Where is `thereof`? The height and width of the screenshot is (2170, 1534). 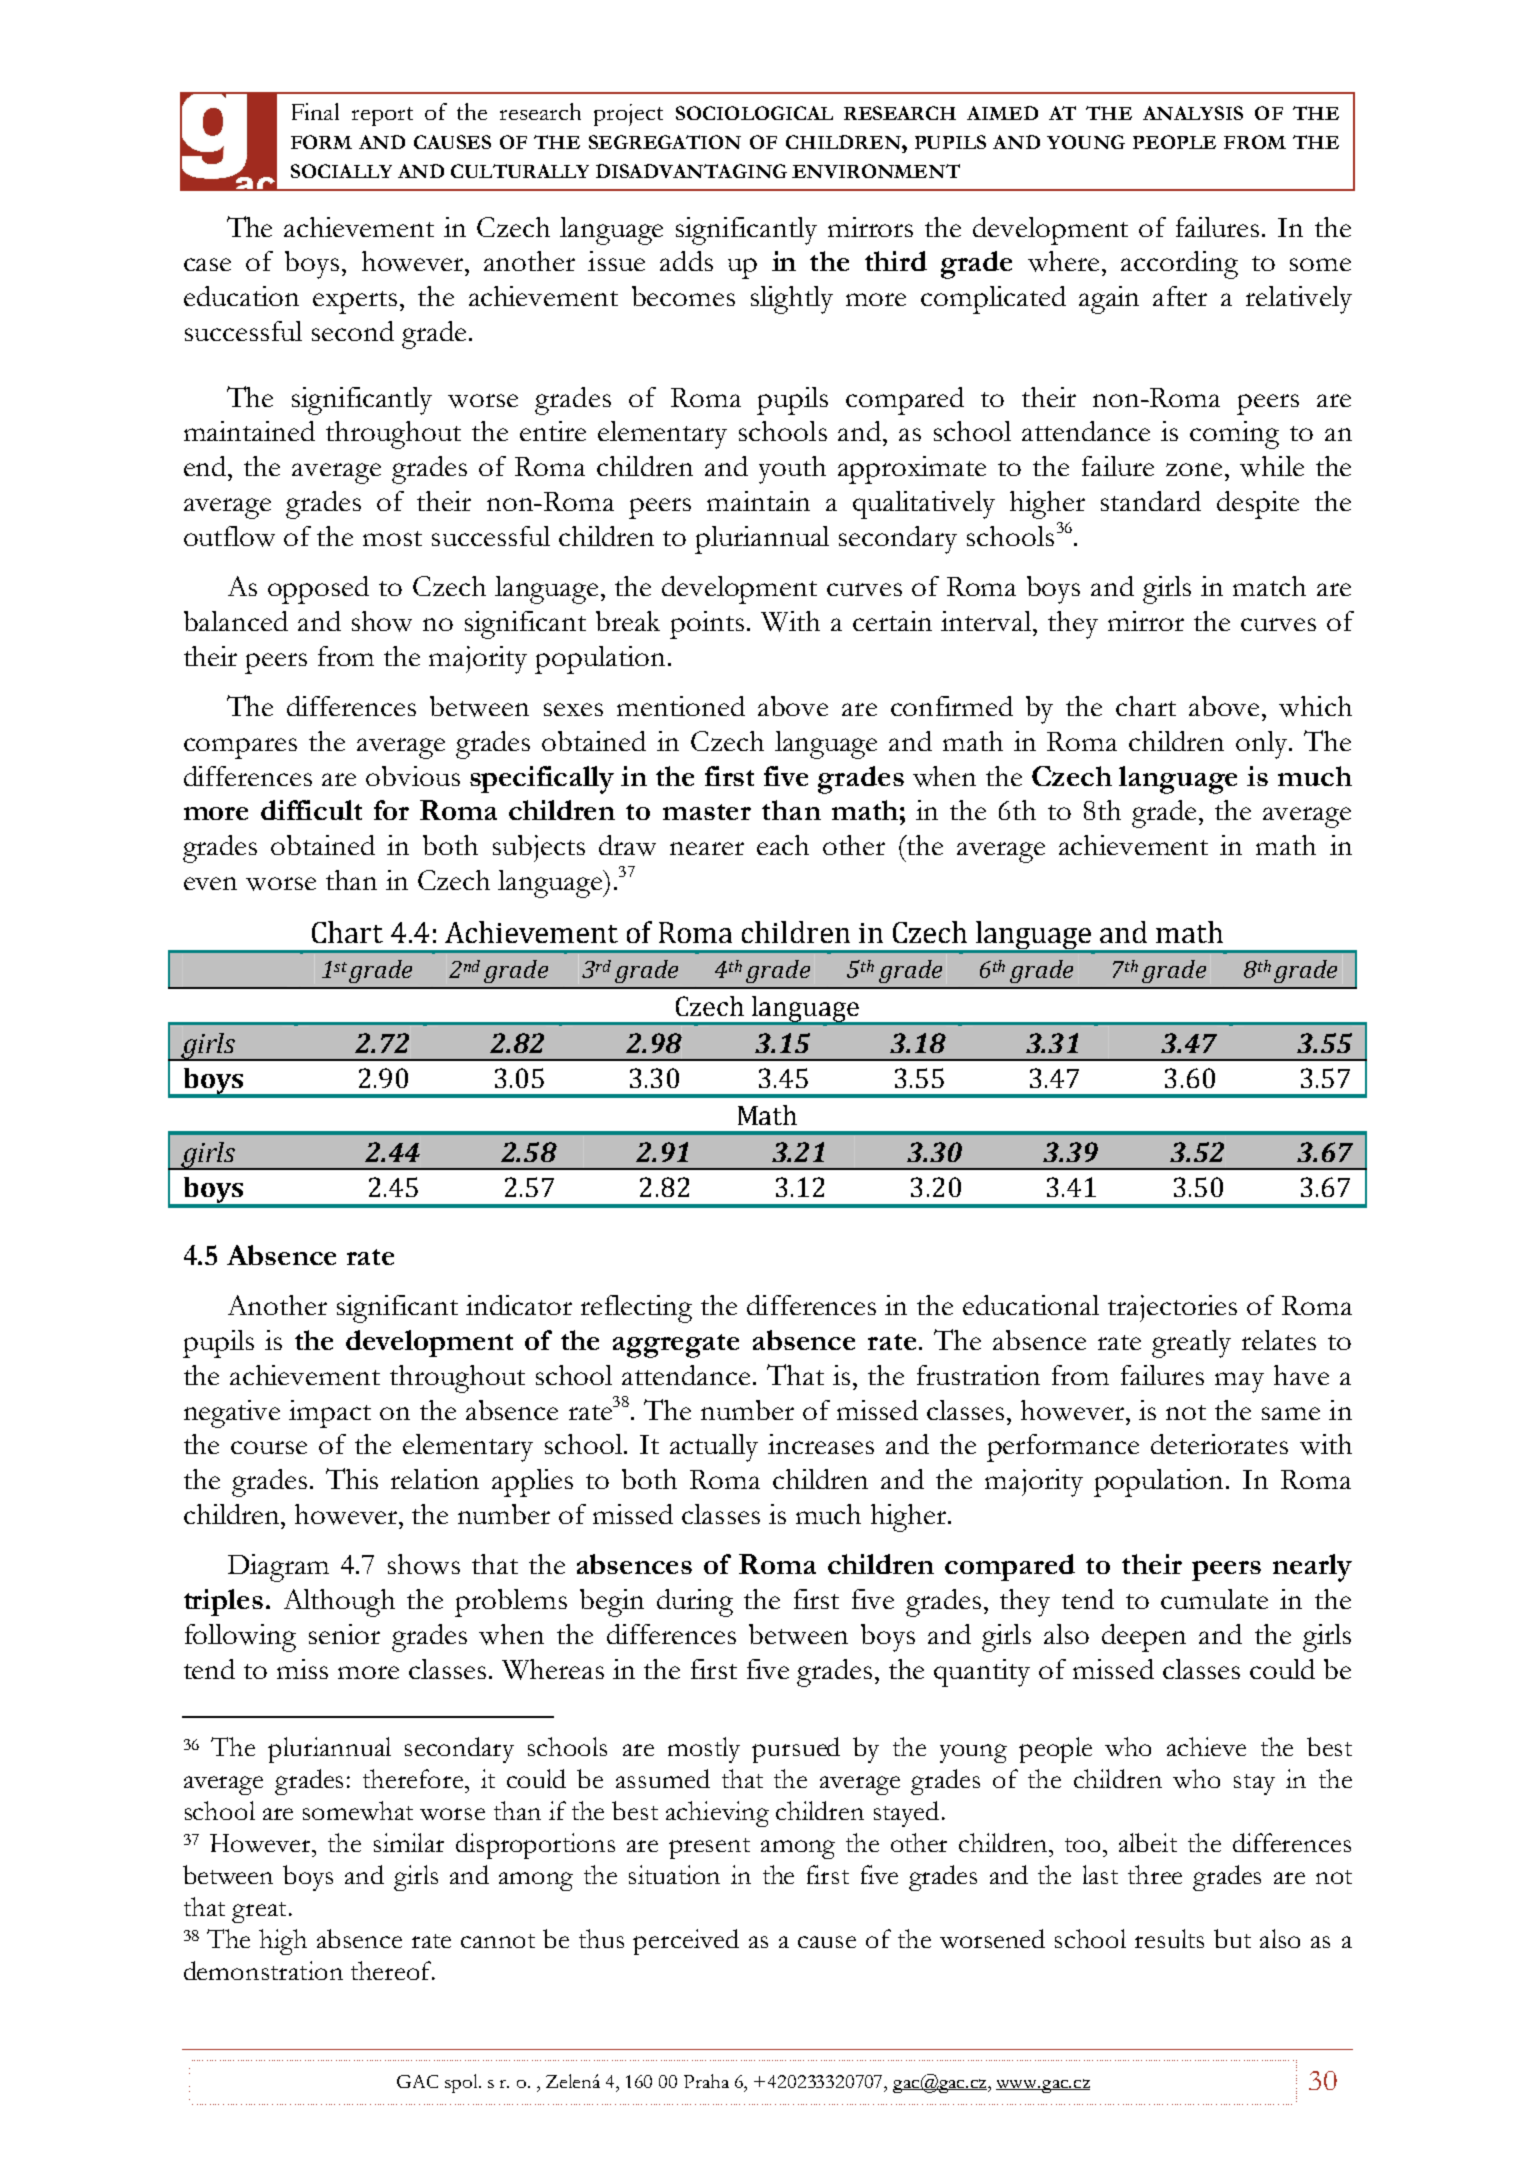 thereof is located at coordinates (392, 1970).
